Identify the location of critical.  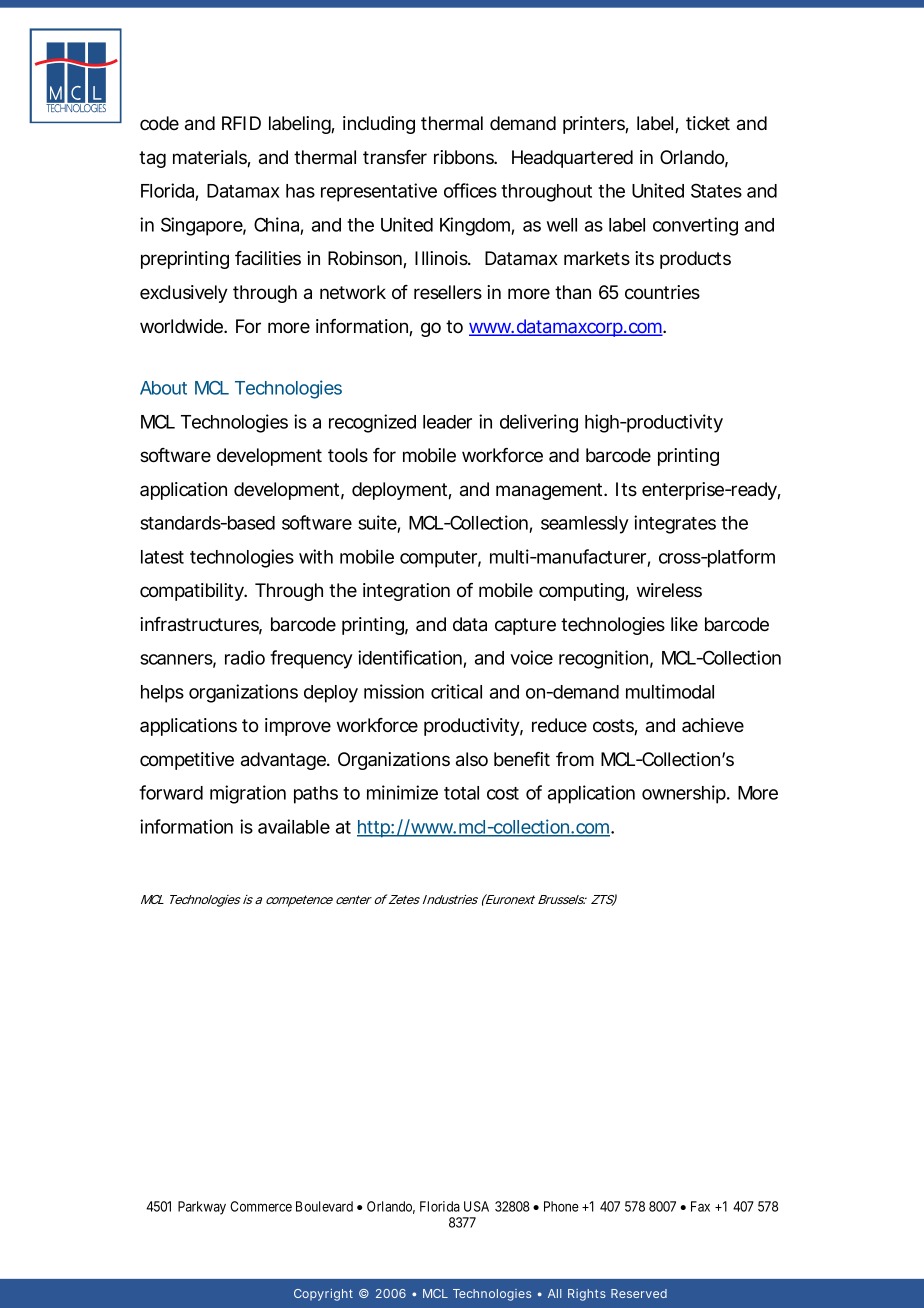
(456, 691).
